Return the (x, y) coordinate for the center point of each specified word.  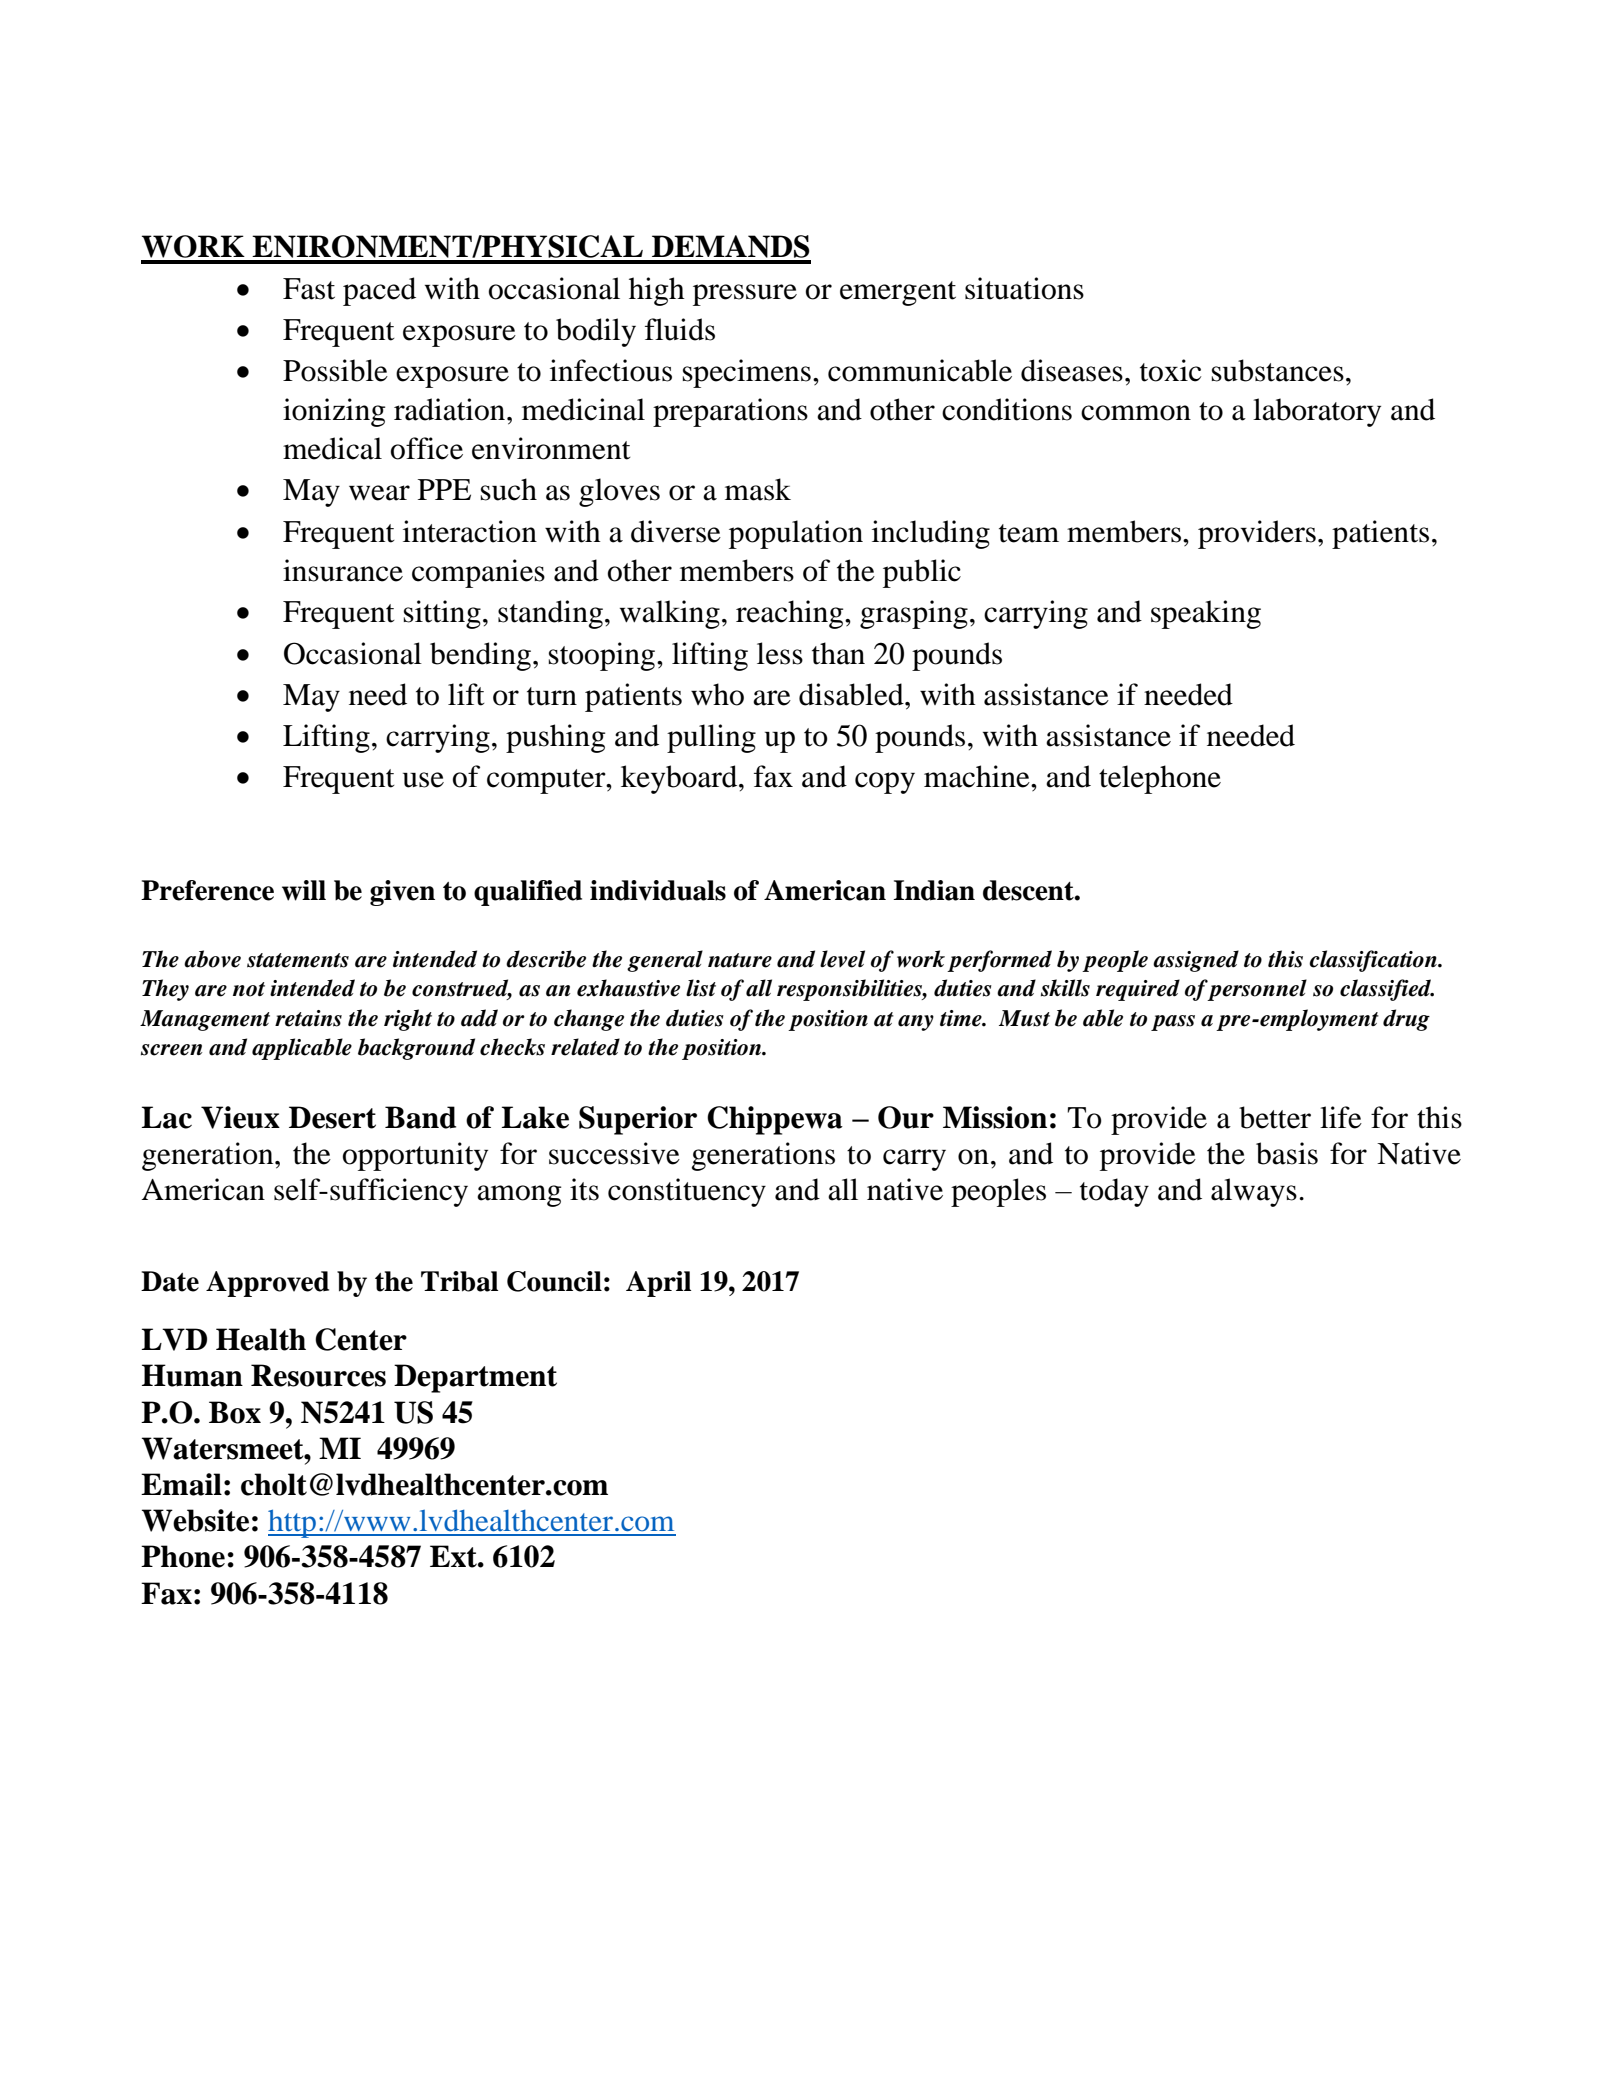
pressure (745, 295)
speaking (1206, 614)
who (717, 694)
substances (1278, 370)
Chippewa (775, 1120)
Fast (309, 289)
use (423, 780)
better (1275, 1117)
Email (181, 1484)
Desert (332, 1117)
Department (475, 1378)
